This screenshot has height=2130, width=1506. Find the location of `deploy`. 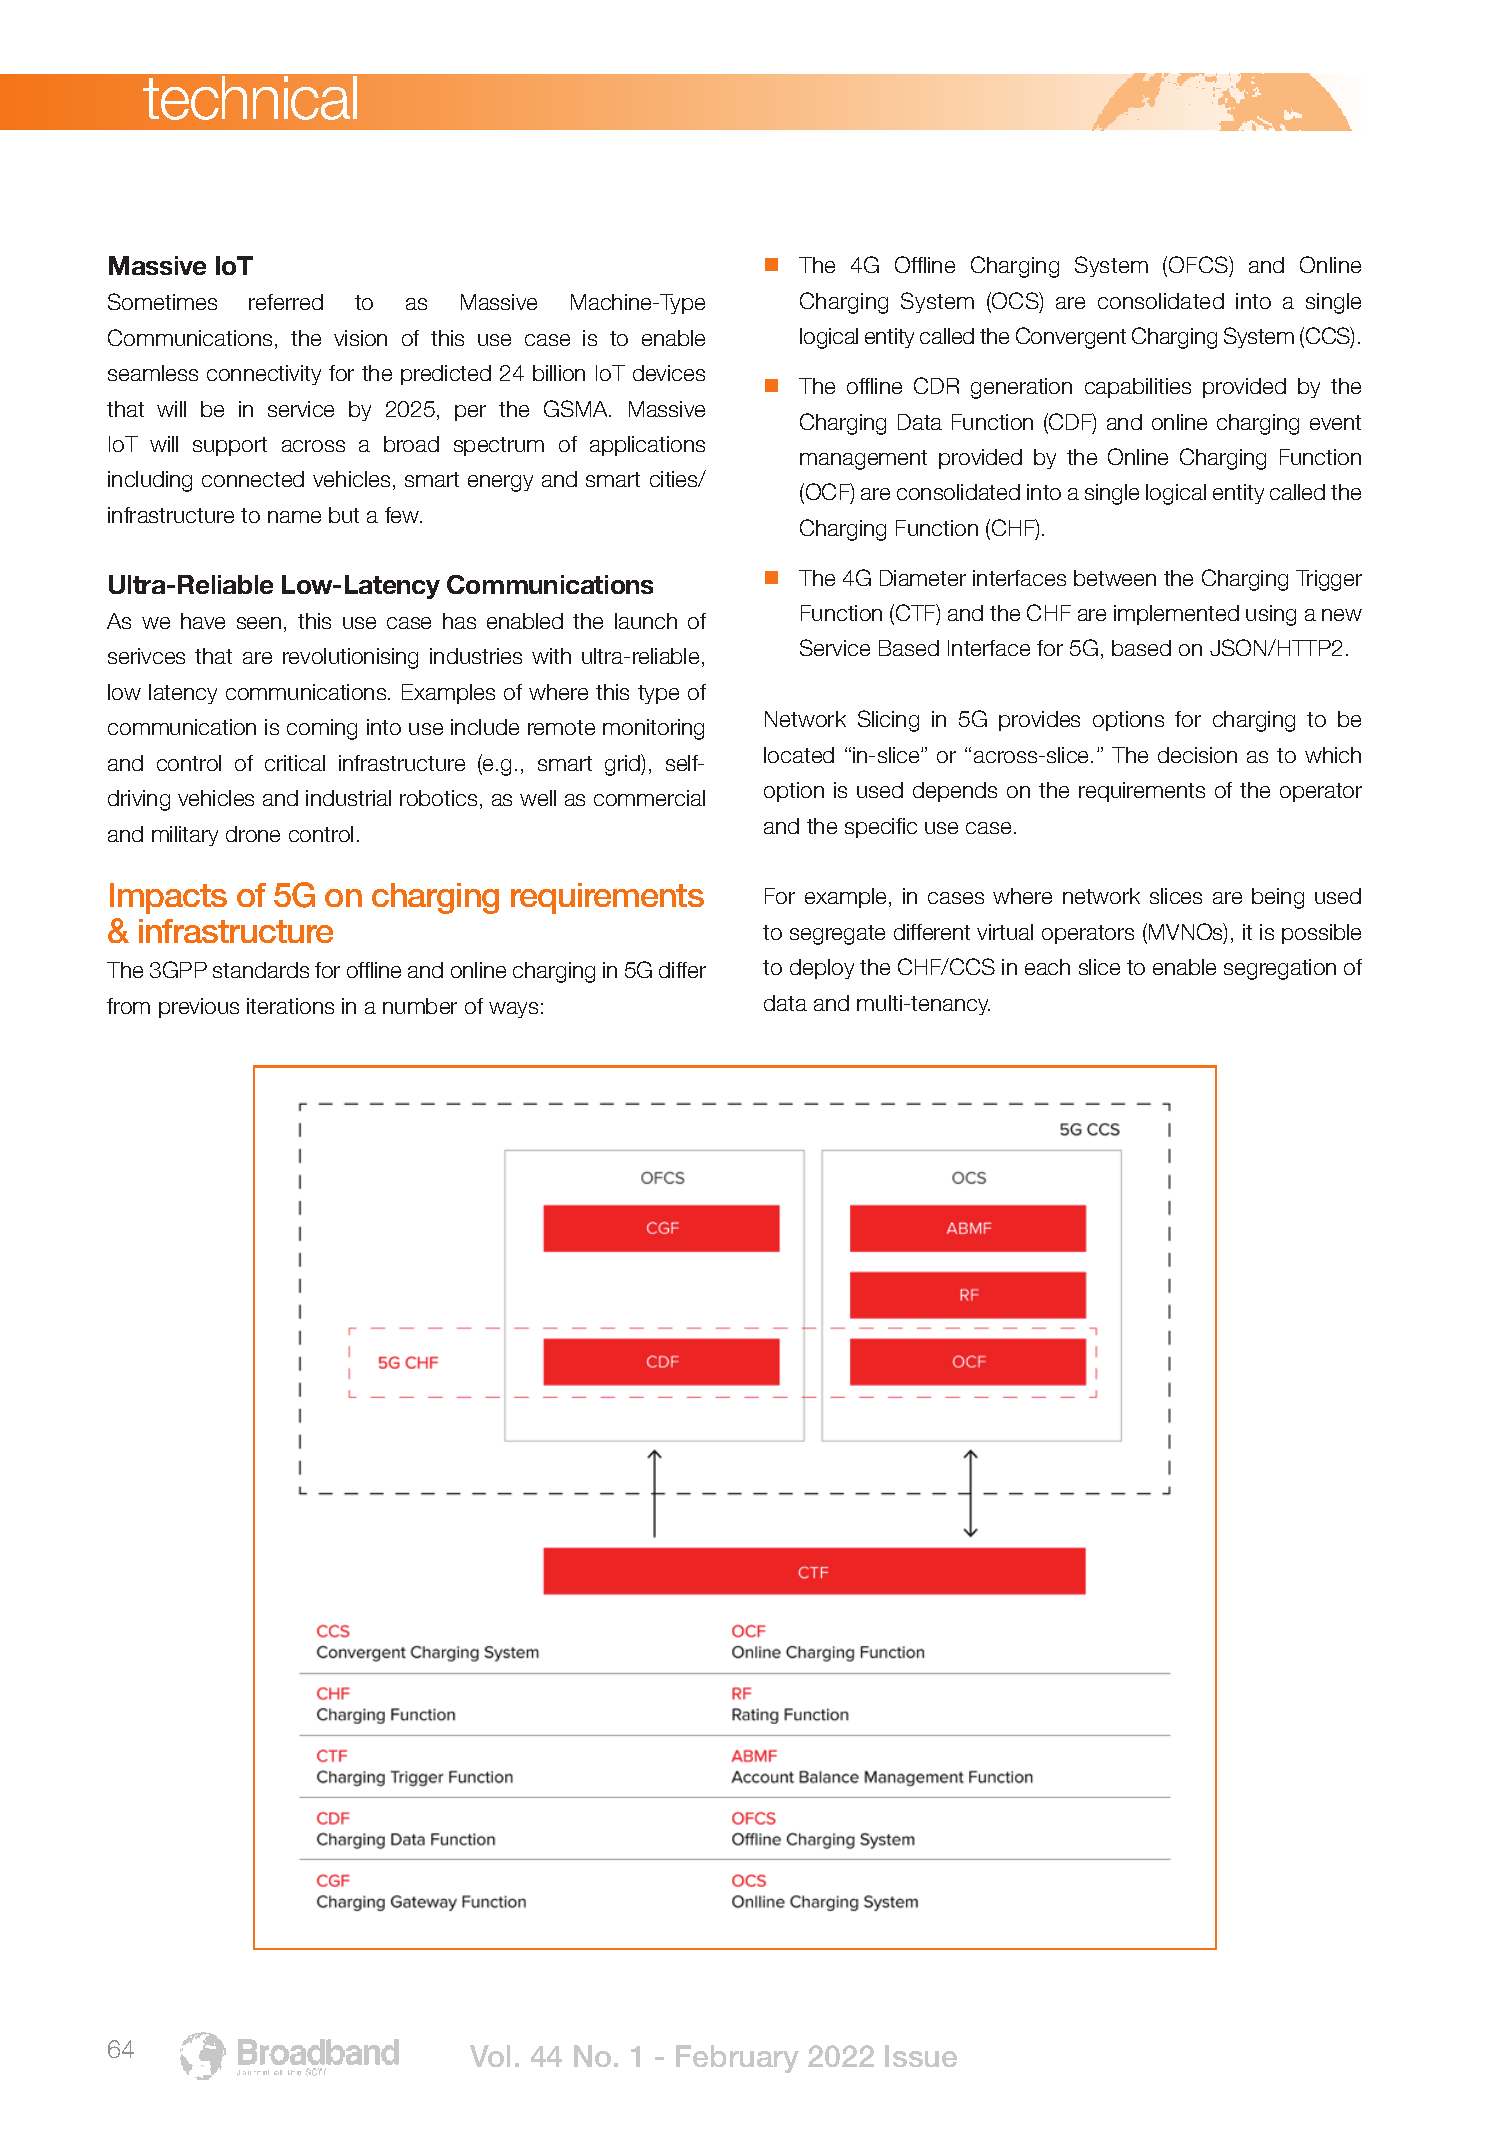

deploy is located at coordinates (822, 969).
